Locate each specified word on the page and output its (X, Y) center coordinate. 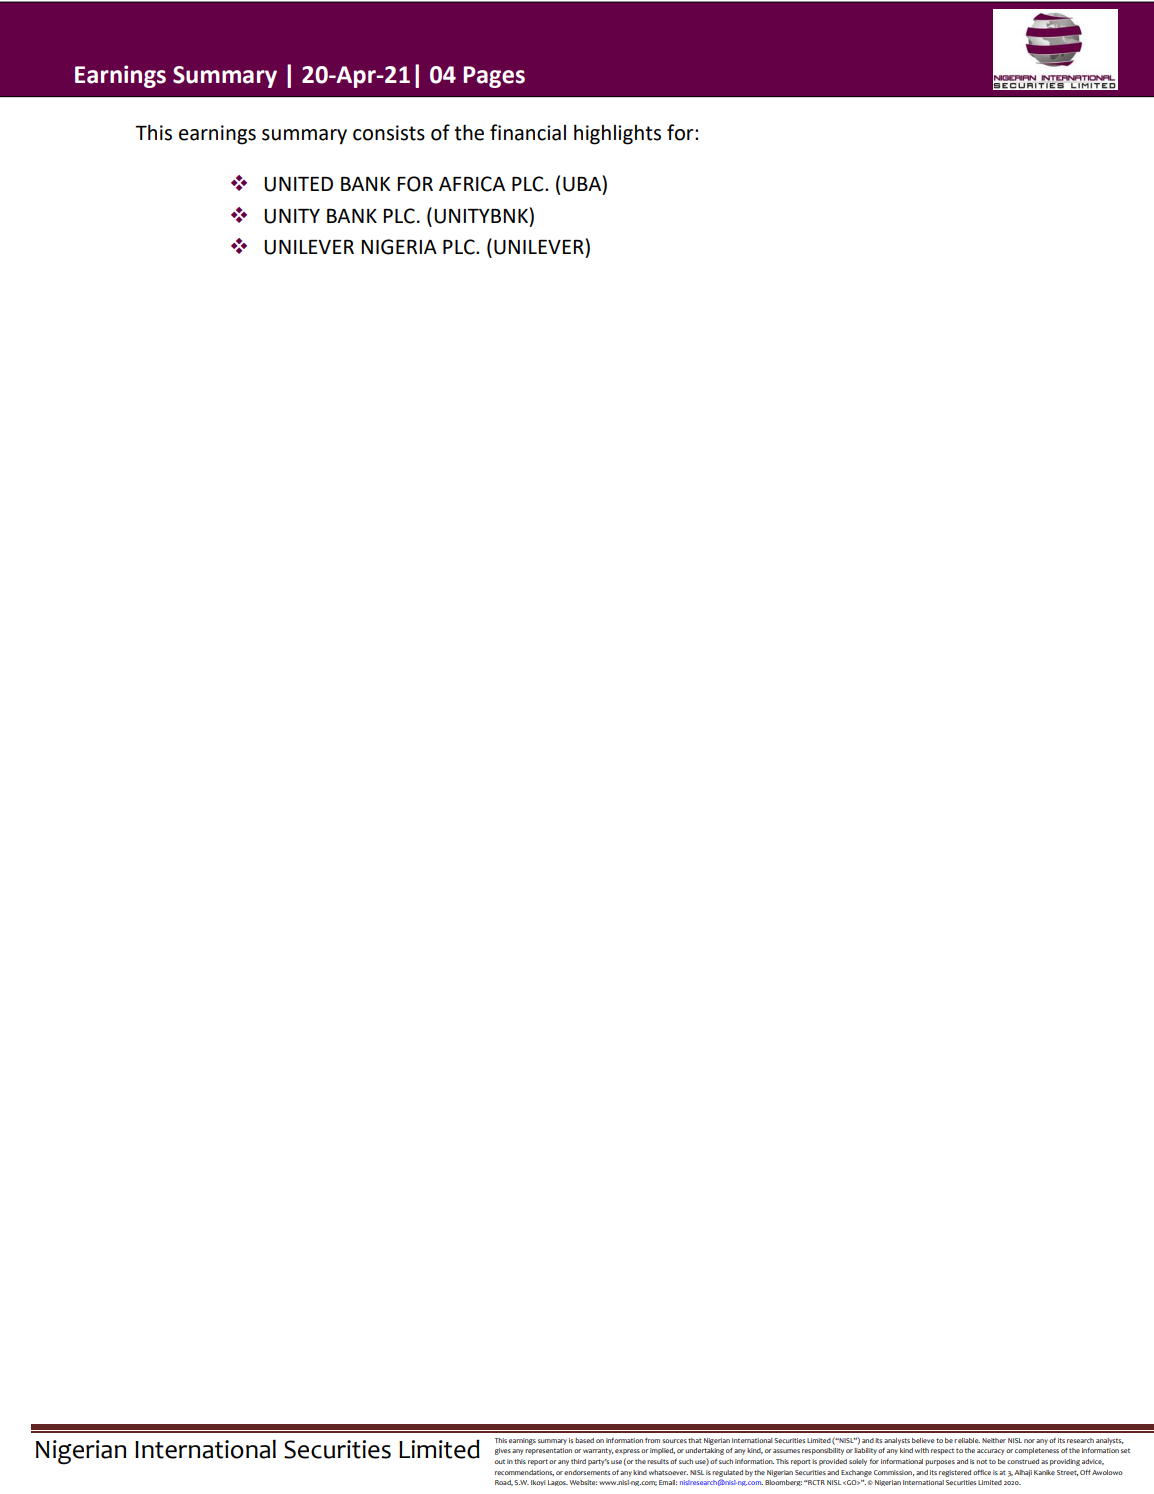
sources (674, 1441)
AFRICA (472, 184)
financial (528, 132)
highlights (617, 134)
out (500, 1461)
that (695, 1440)
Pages (494, 77)
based (584, 1440)
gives (503, 1451)
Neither (994, 1440)
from (652, 1440)
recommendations (524, 1473)
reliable (967, 1440)
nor (1029, 1441)
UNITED (298, 184)
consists (389, 133)
